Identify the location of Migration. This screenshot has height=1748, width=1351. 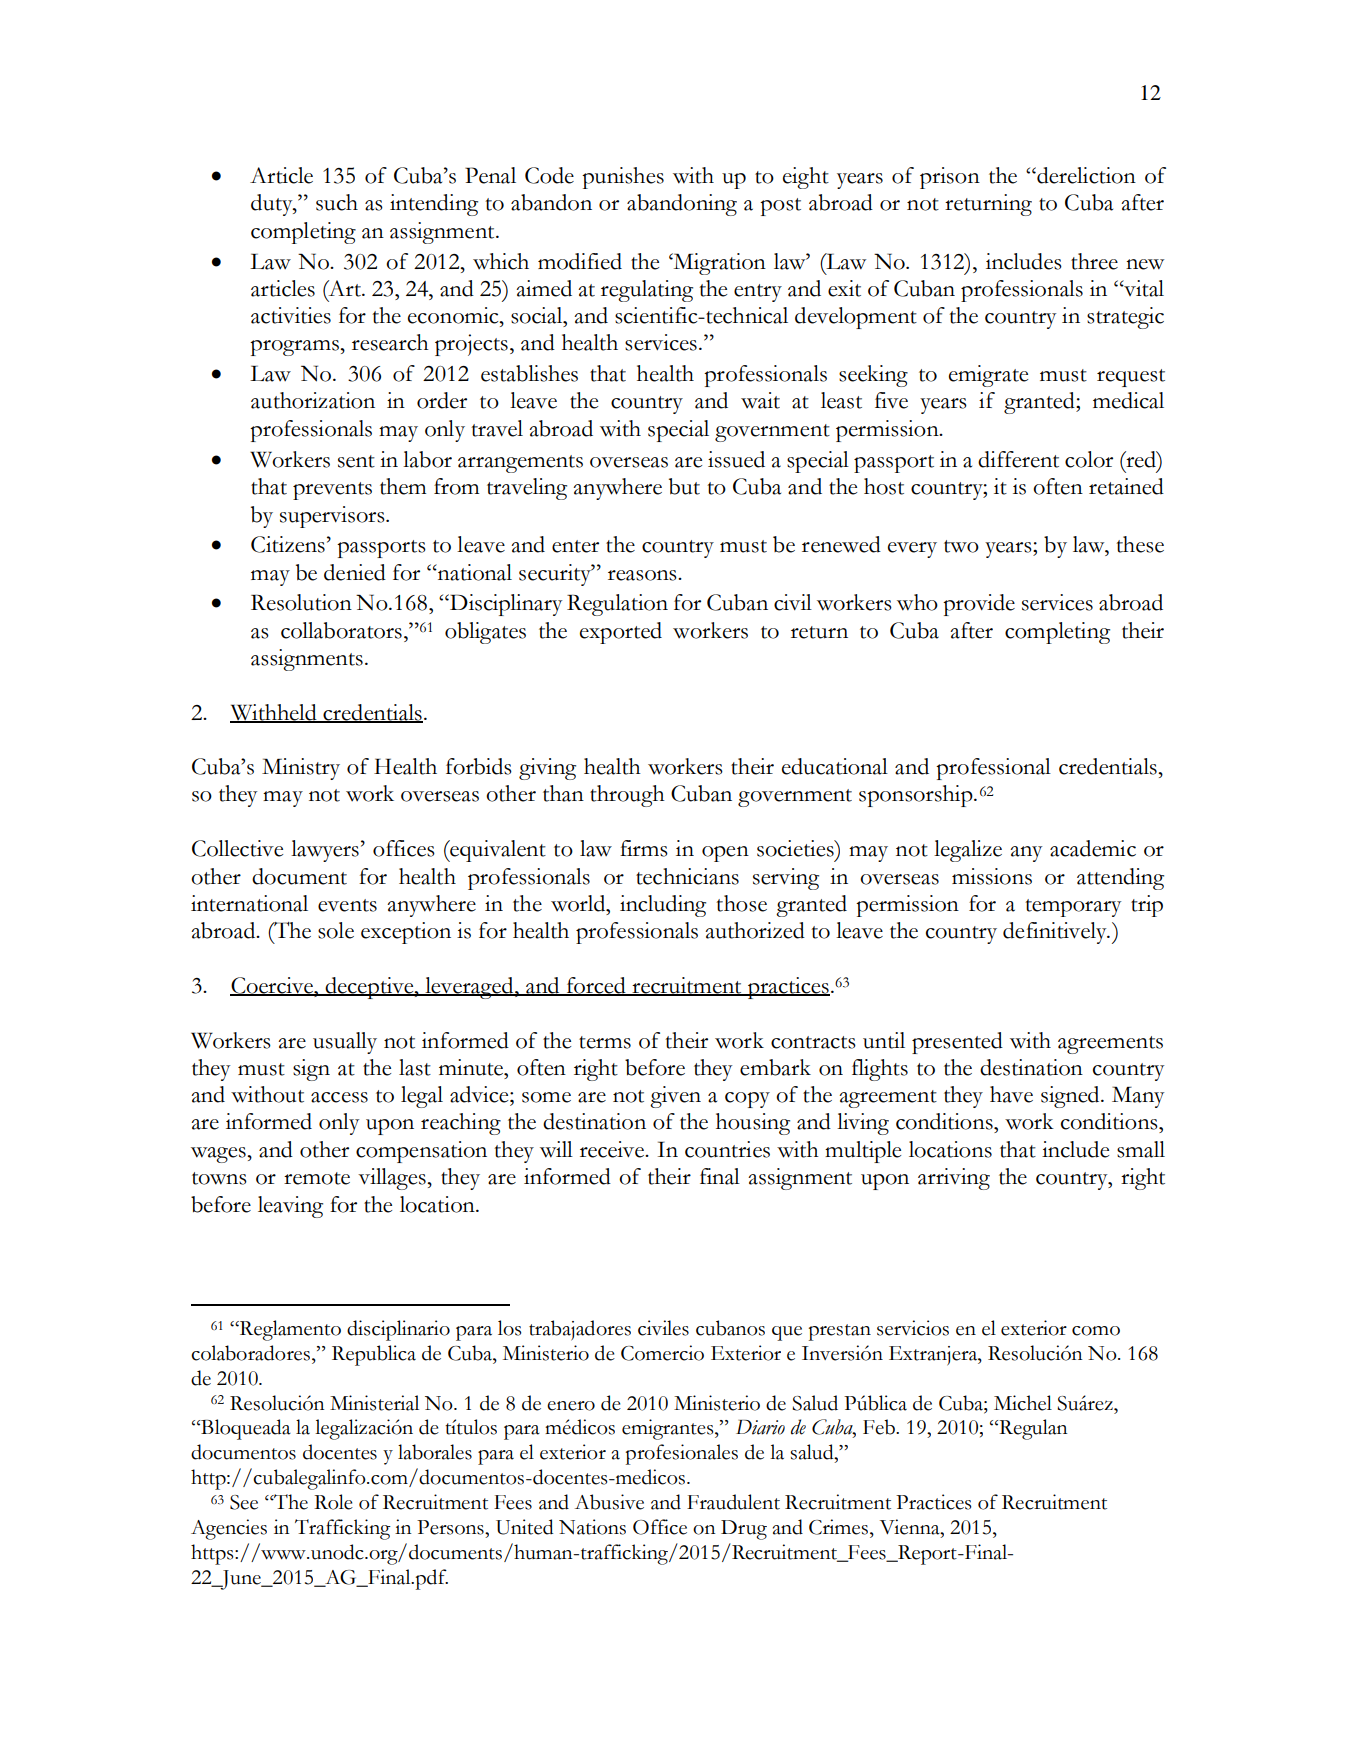
(718, 264).
